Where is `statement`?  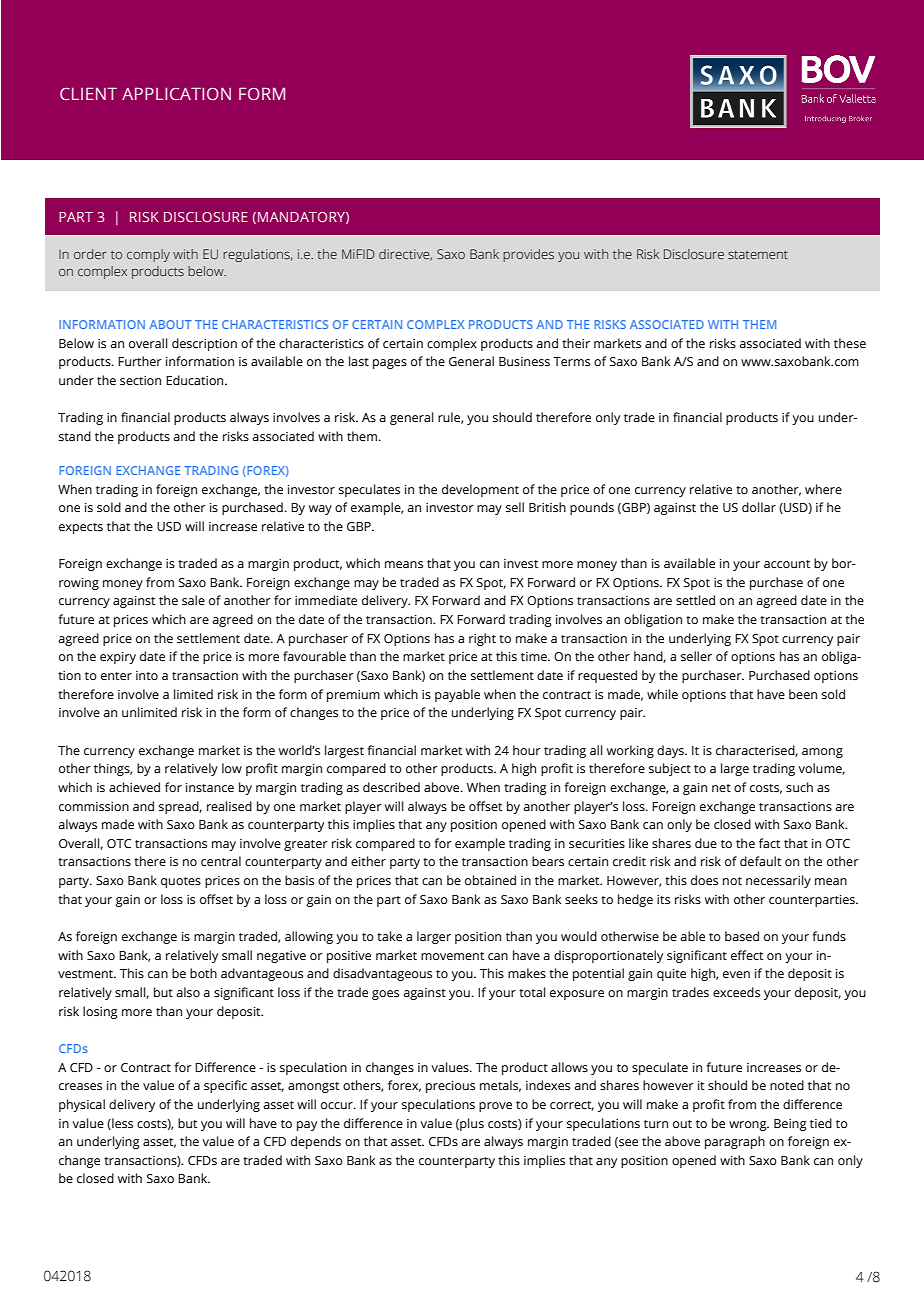
statement is located at coordinates (758, 254).
